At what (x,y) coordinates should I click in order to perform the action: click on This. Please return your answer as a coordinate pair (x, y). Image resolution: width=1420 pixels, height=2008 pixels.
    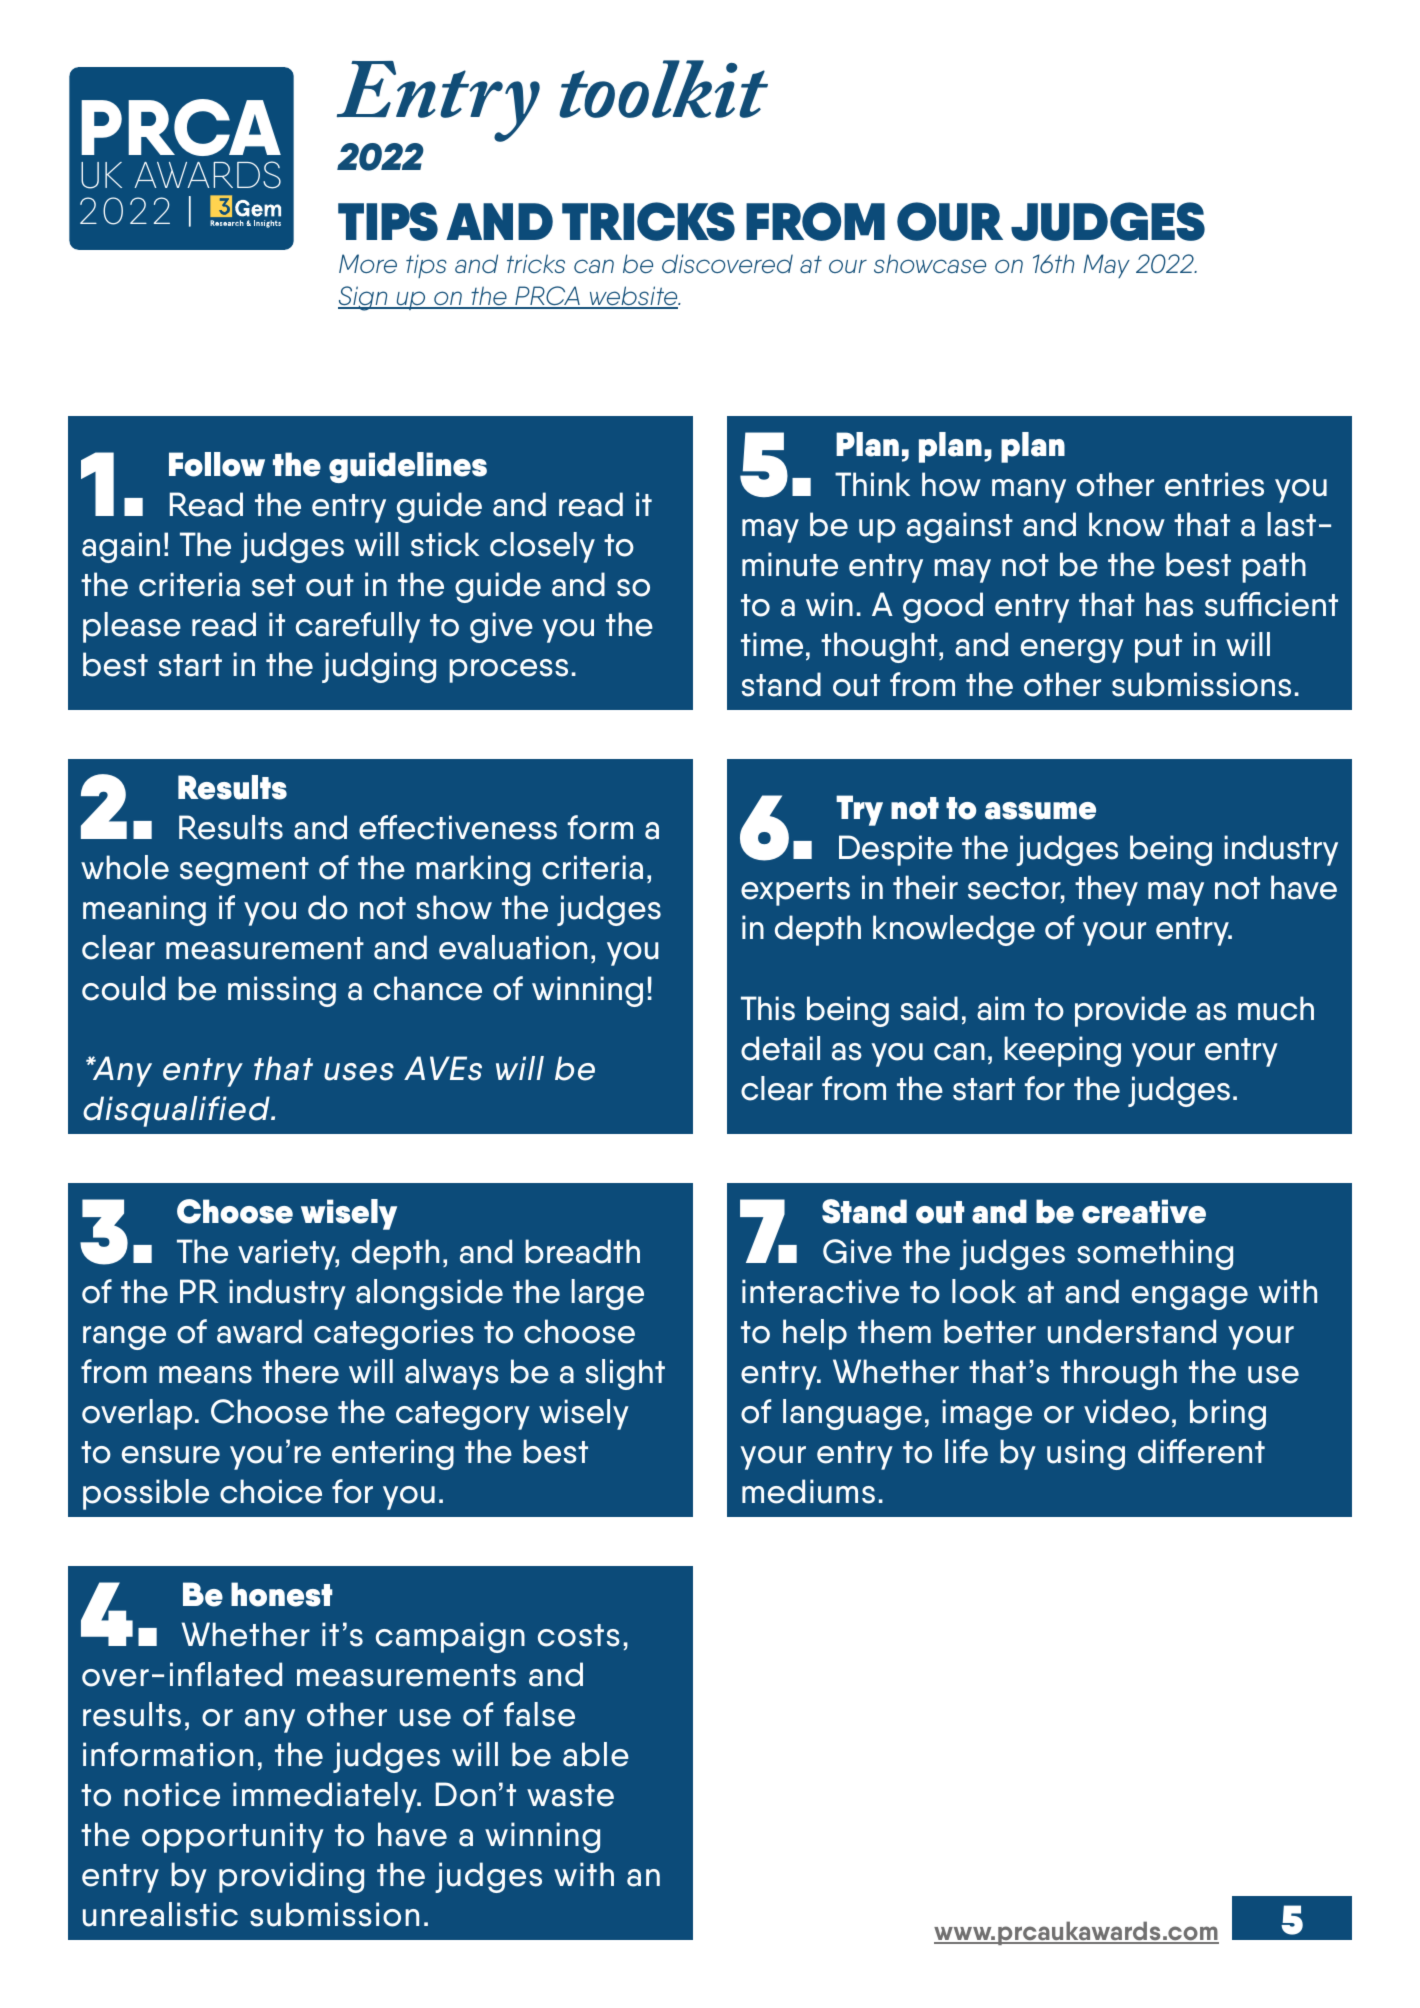
    Looking at the image, I should click on (768, 1008).
